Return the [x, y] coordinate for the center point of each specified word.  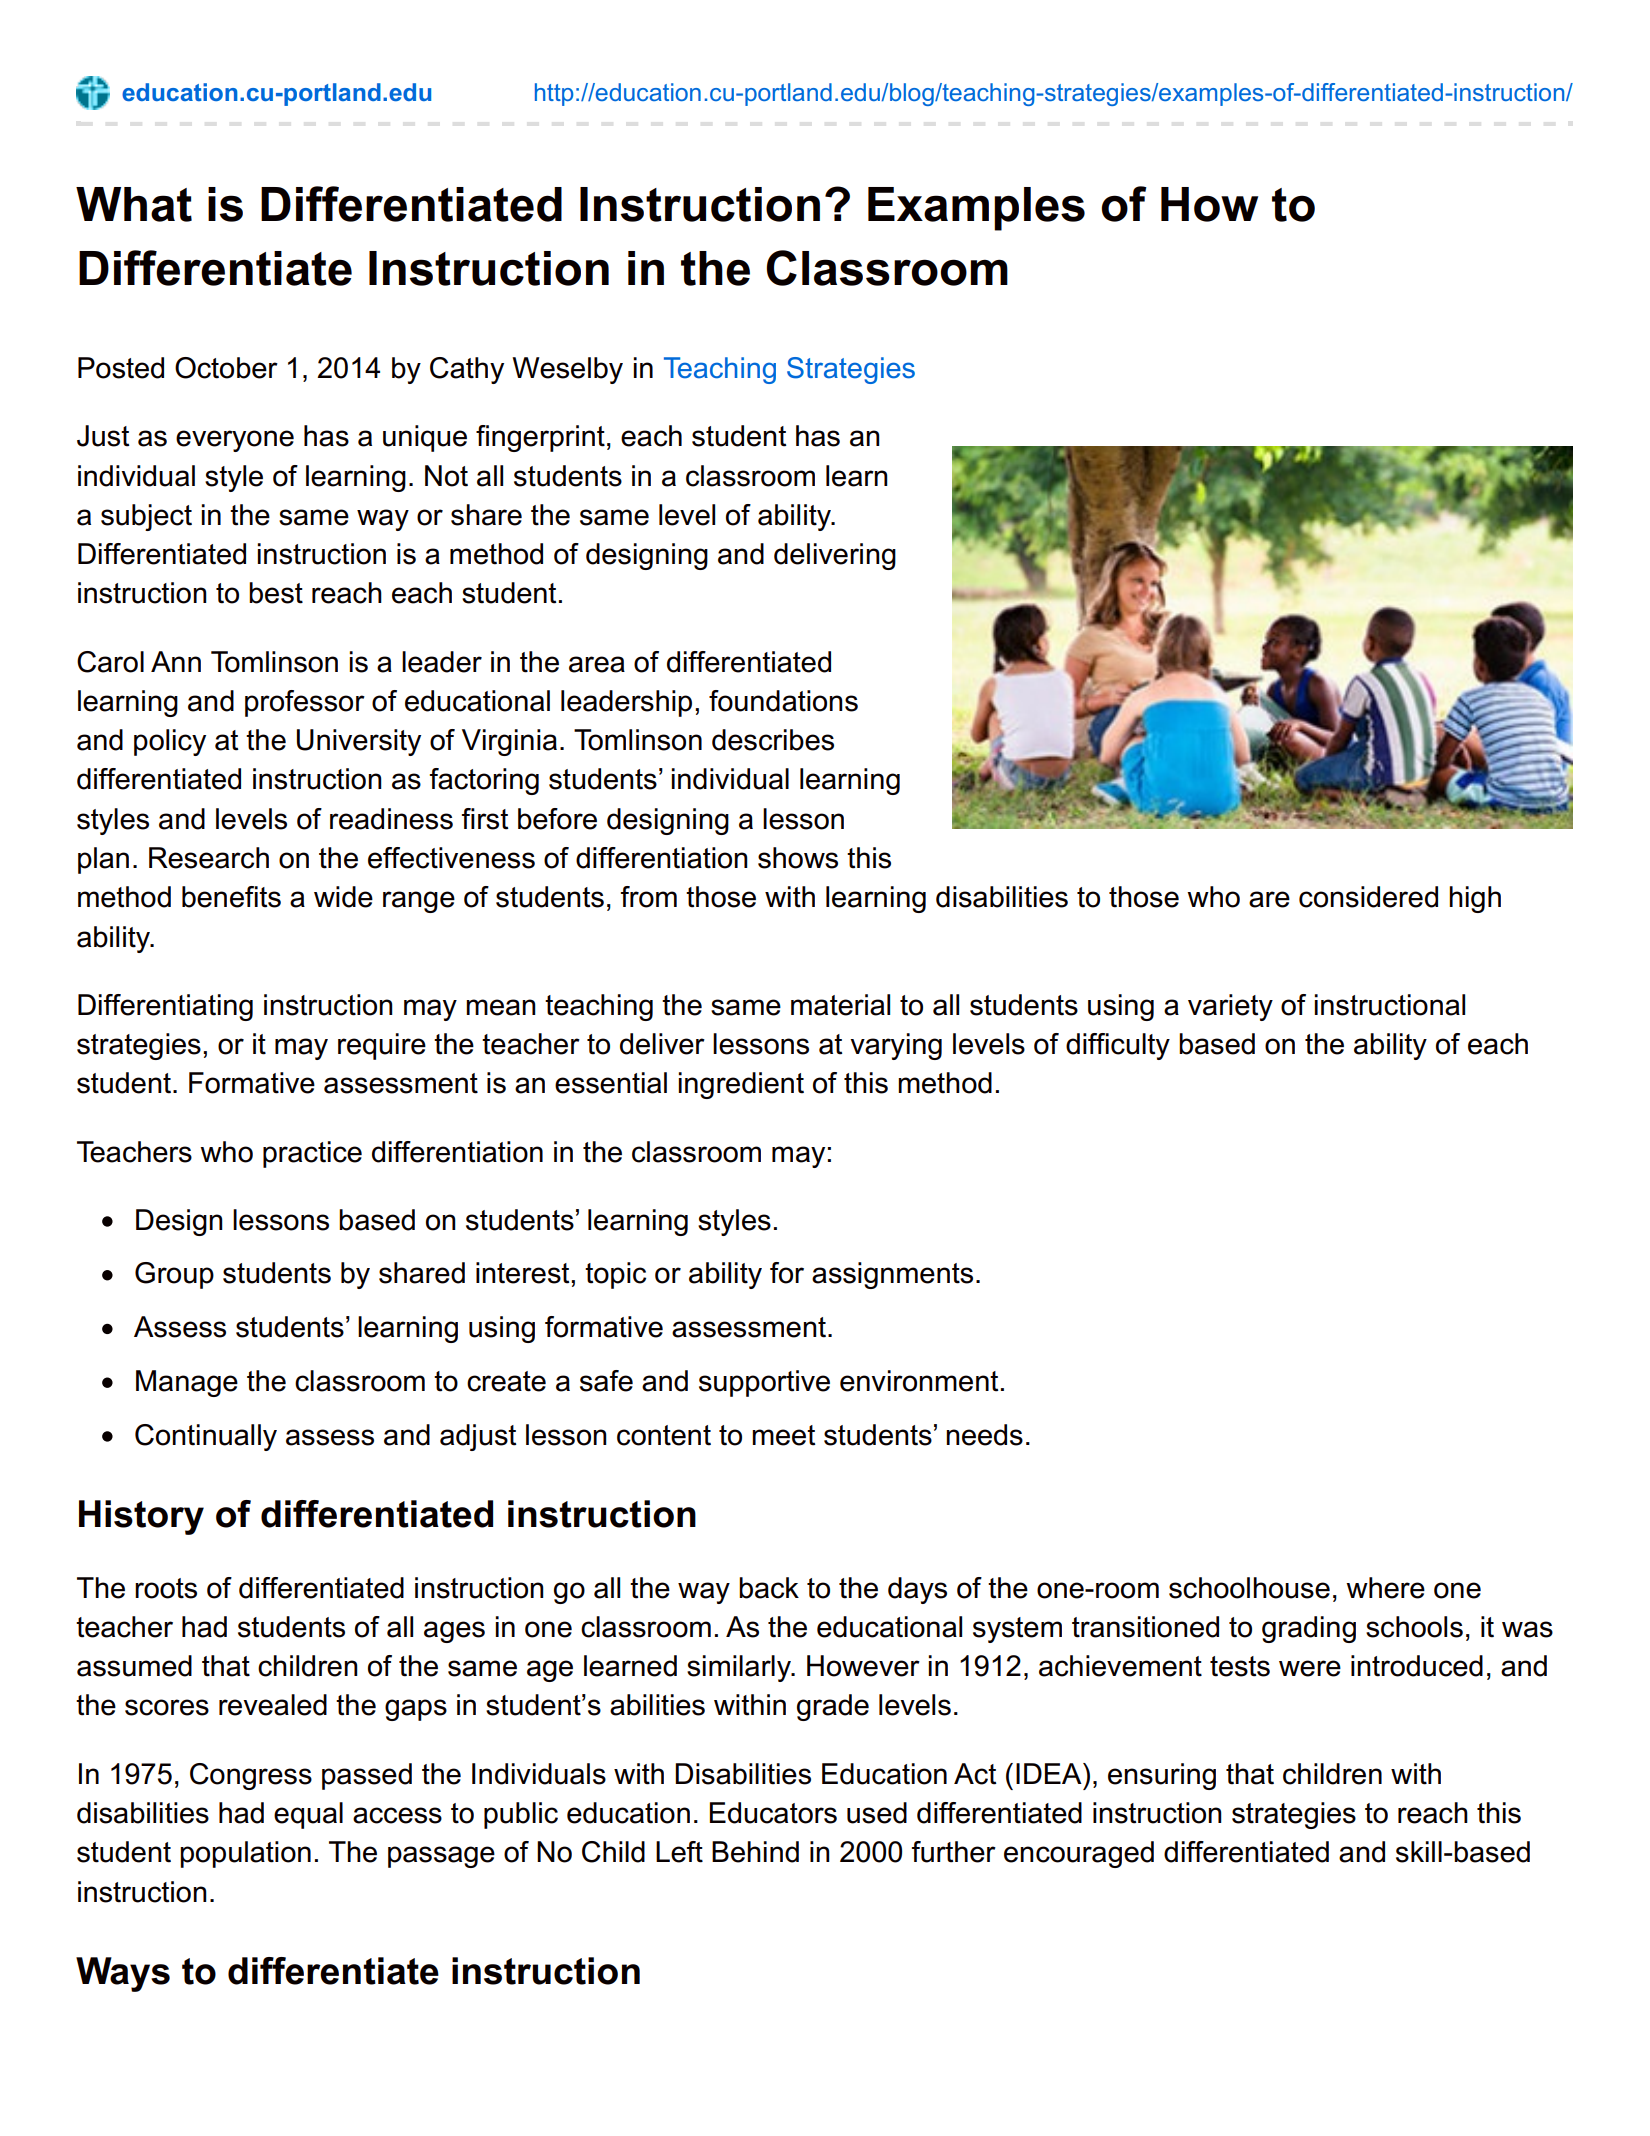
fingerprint [540, 438]
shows [798, 858]
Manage [187, 1383]
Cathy [467, 370]
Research [209, 858]
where [1385, 1588]
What [134, 204]
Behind [755, 1852]
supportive [764, 1383]
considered [1368, 897]
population [245, 1854]
